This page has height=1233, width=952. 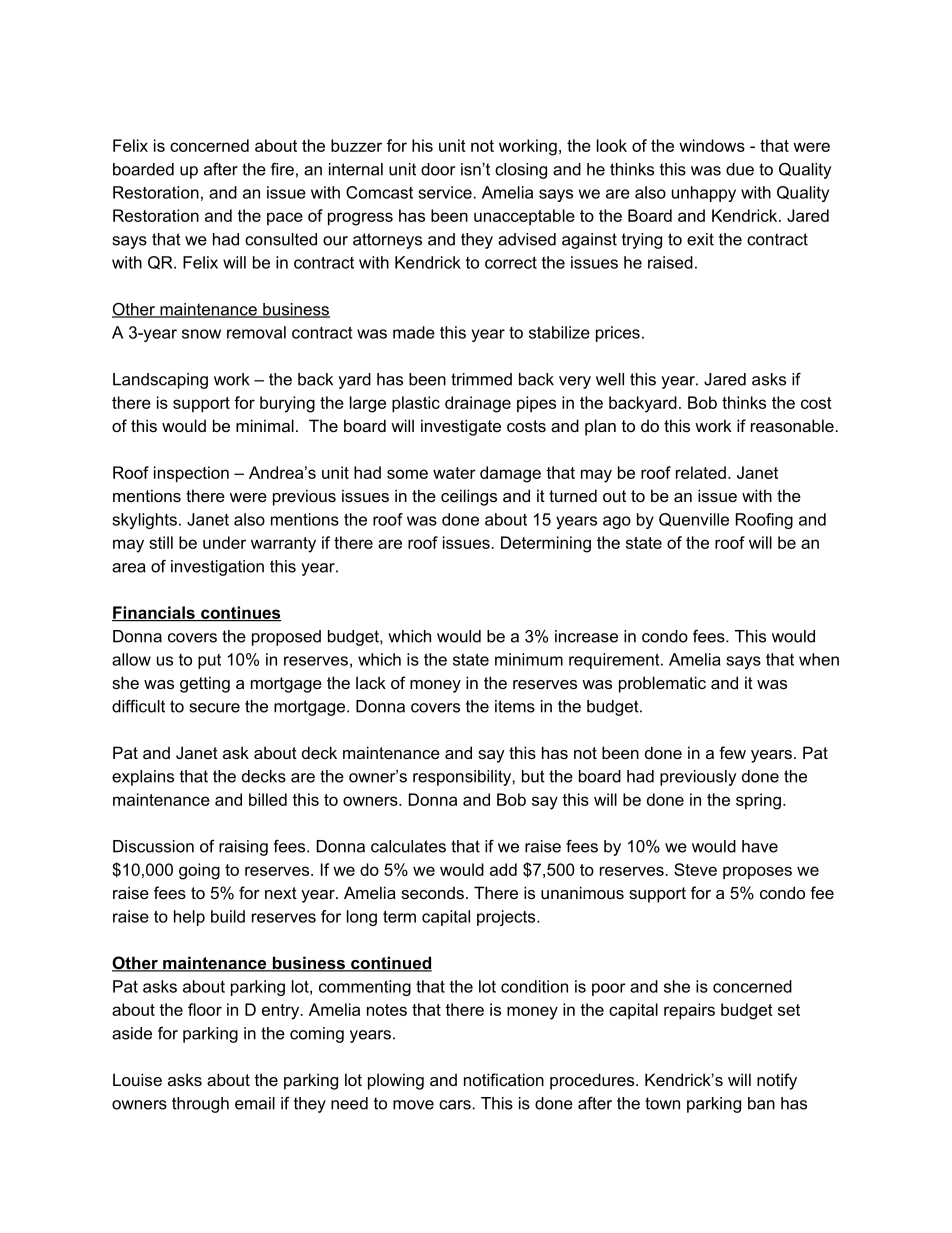 I want to click on billed, so click(x=268, y=799).
